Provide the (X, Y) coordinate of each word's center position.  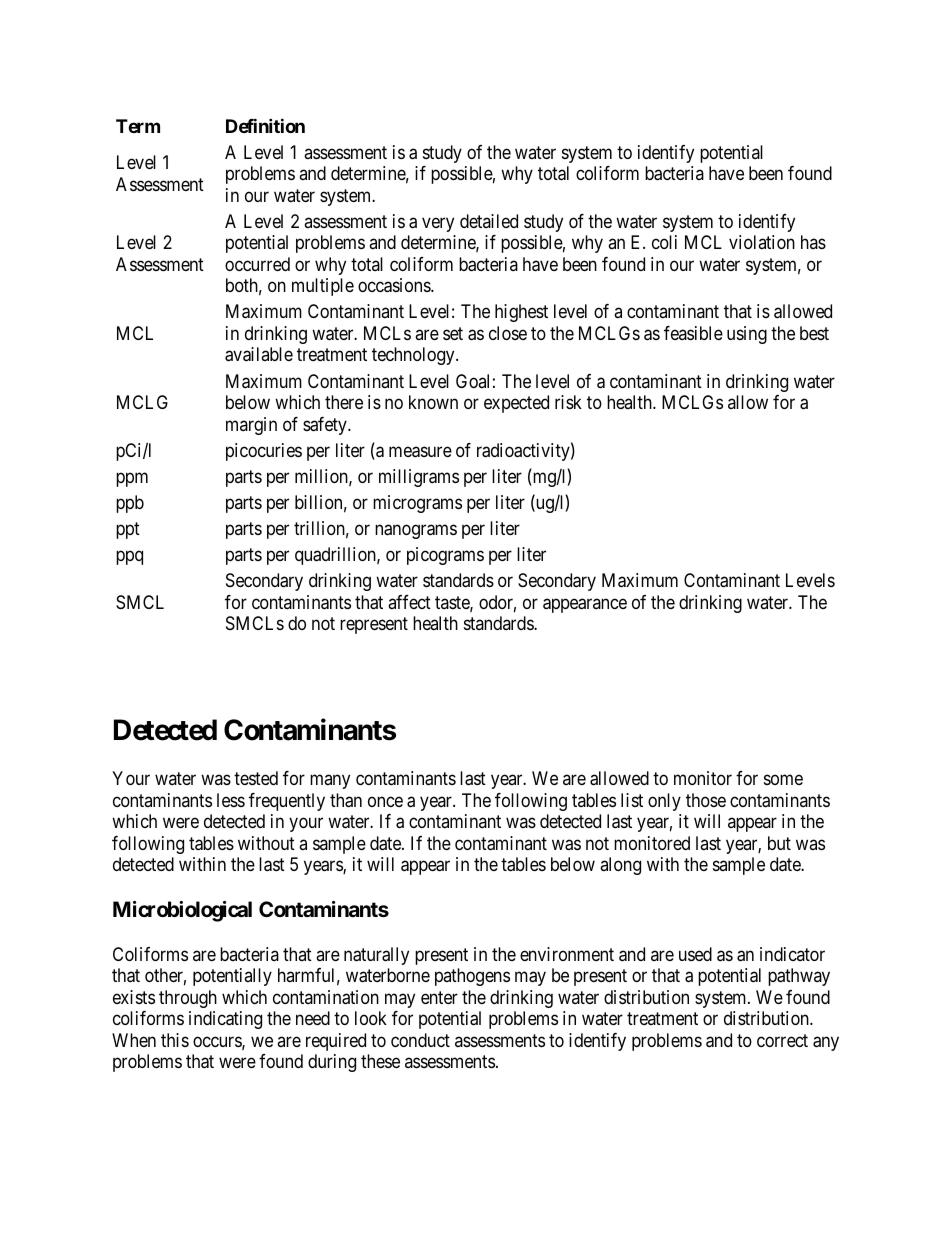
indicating (225, 1020)
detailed (489, 221)
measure (420, 452)
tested (256, 778)
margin (251, 426)
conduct (420, 1040)
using (747, 335)
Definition (265, 125)
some (783, 780)
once (385, 801)
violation (762, 242)
